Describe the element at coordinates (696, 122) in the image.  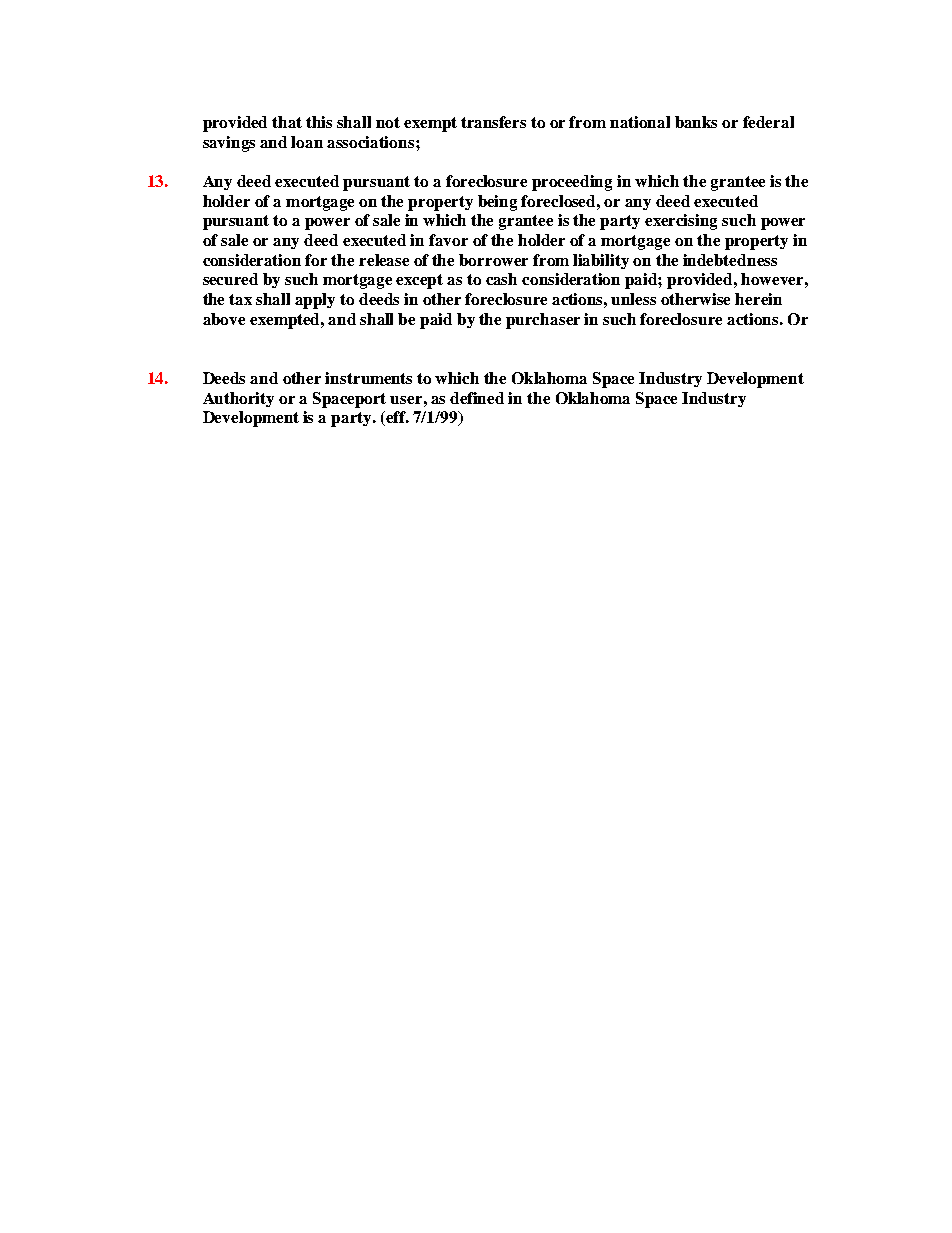
I see `banks` at that location.
